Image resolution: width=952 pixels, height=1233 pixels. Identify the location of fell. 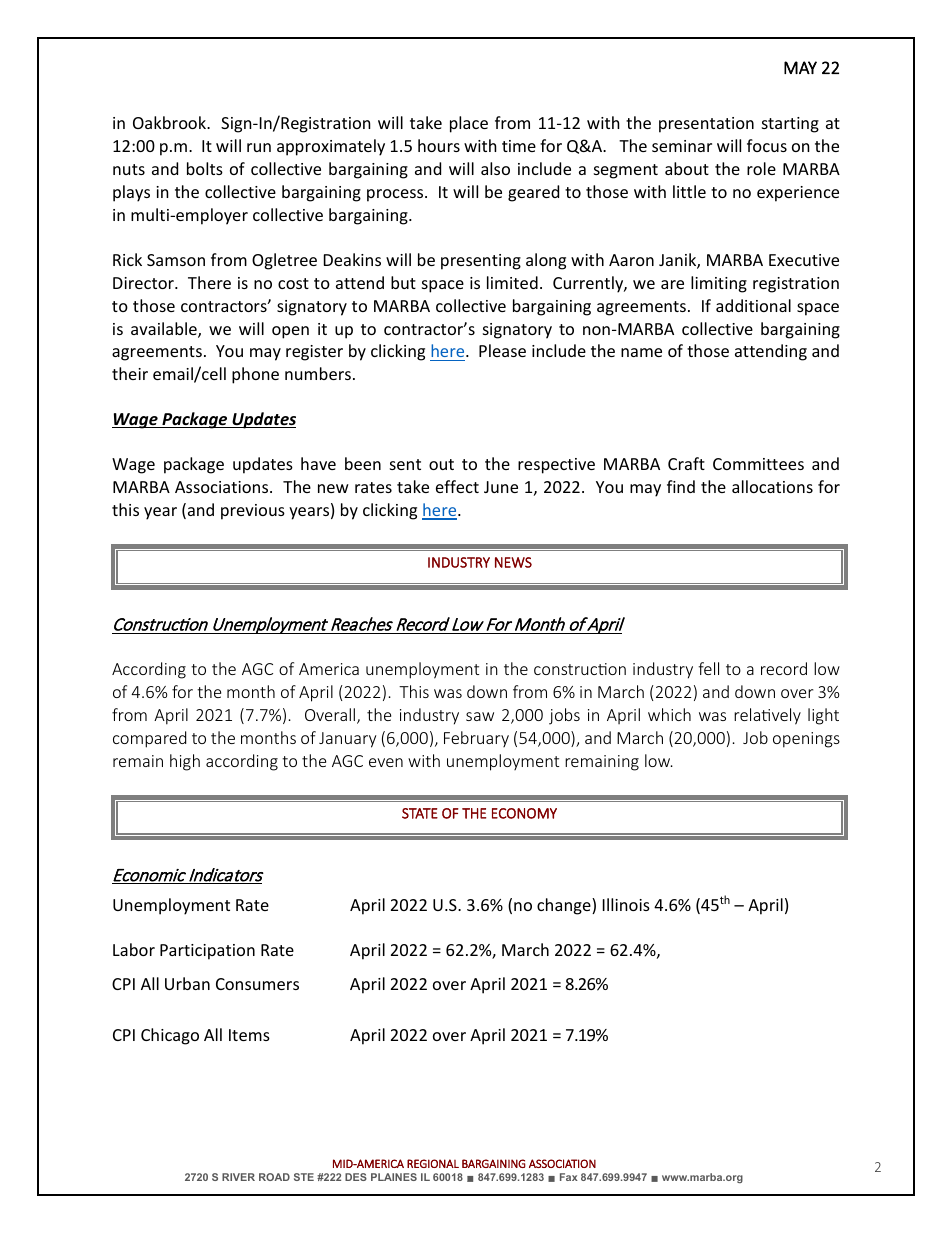
(708, 668).
